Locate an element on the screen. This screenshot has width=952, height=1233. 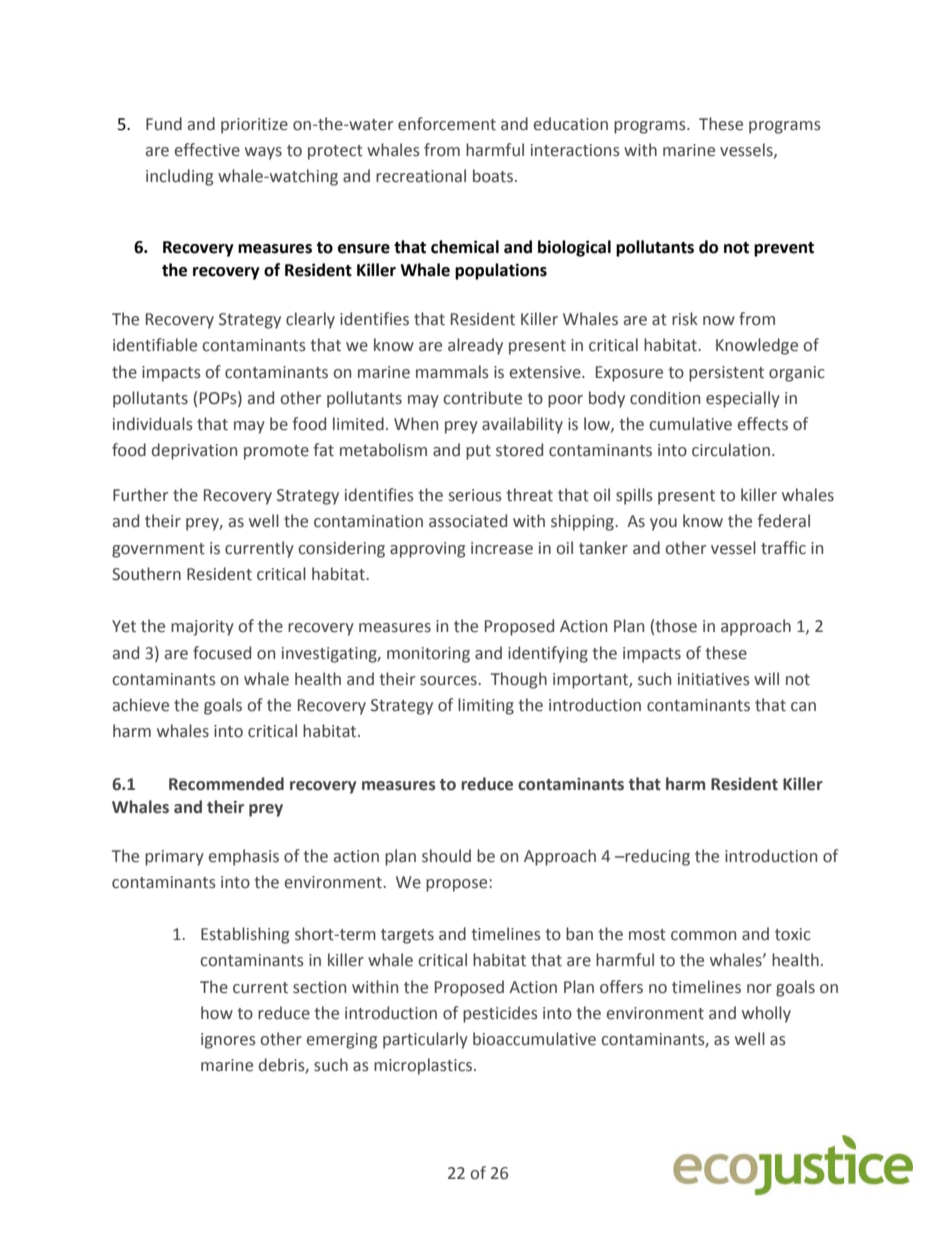
circulation is located at coordinates (731, 450).
